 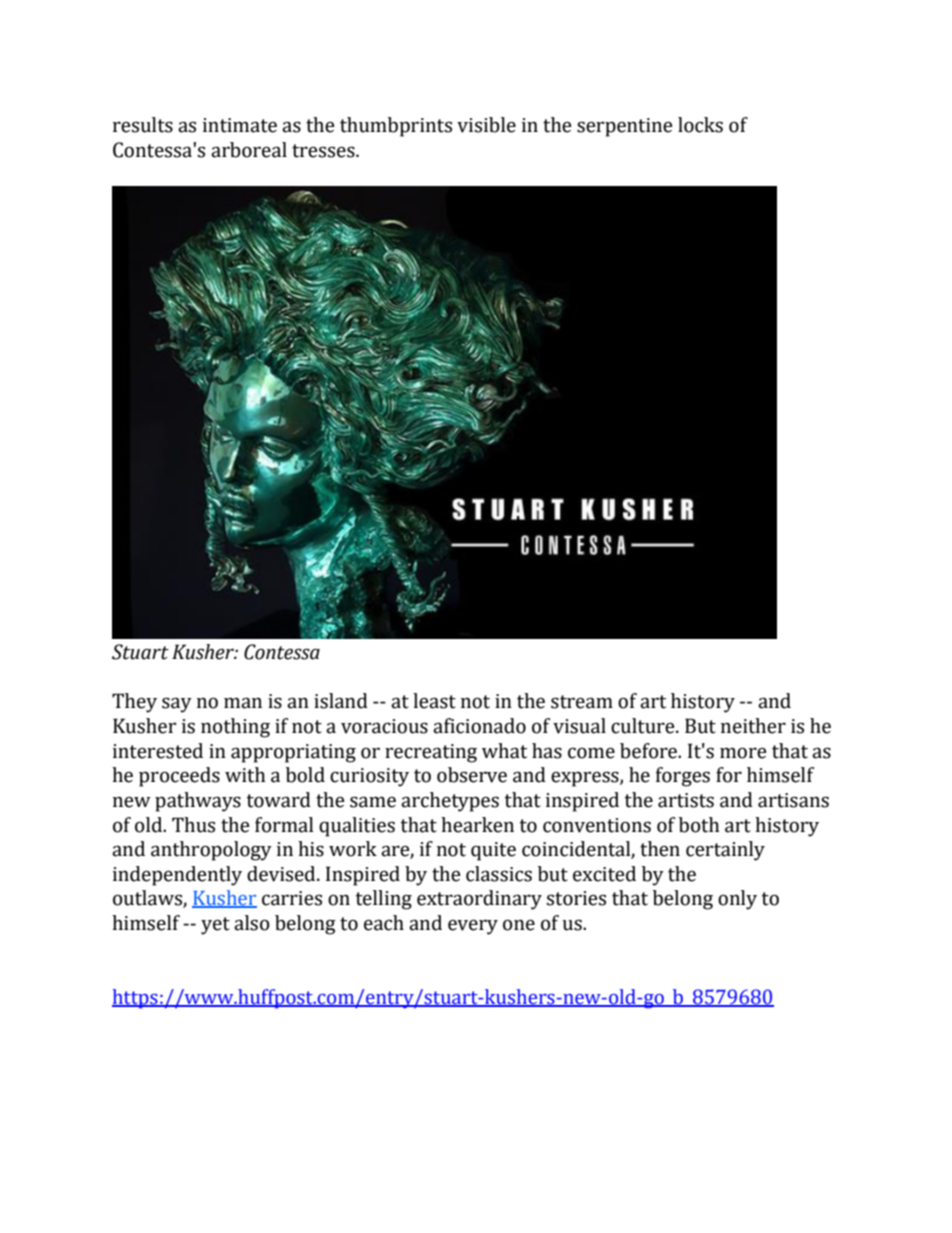 I want to click on arboreal, so click(x=249, y=150).
